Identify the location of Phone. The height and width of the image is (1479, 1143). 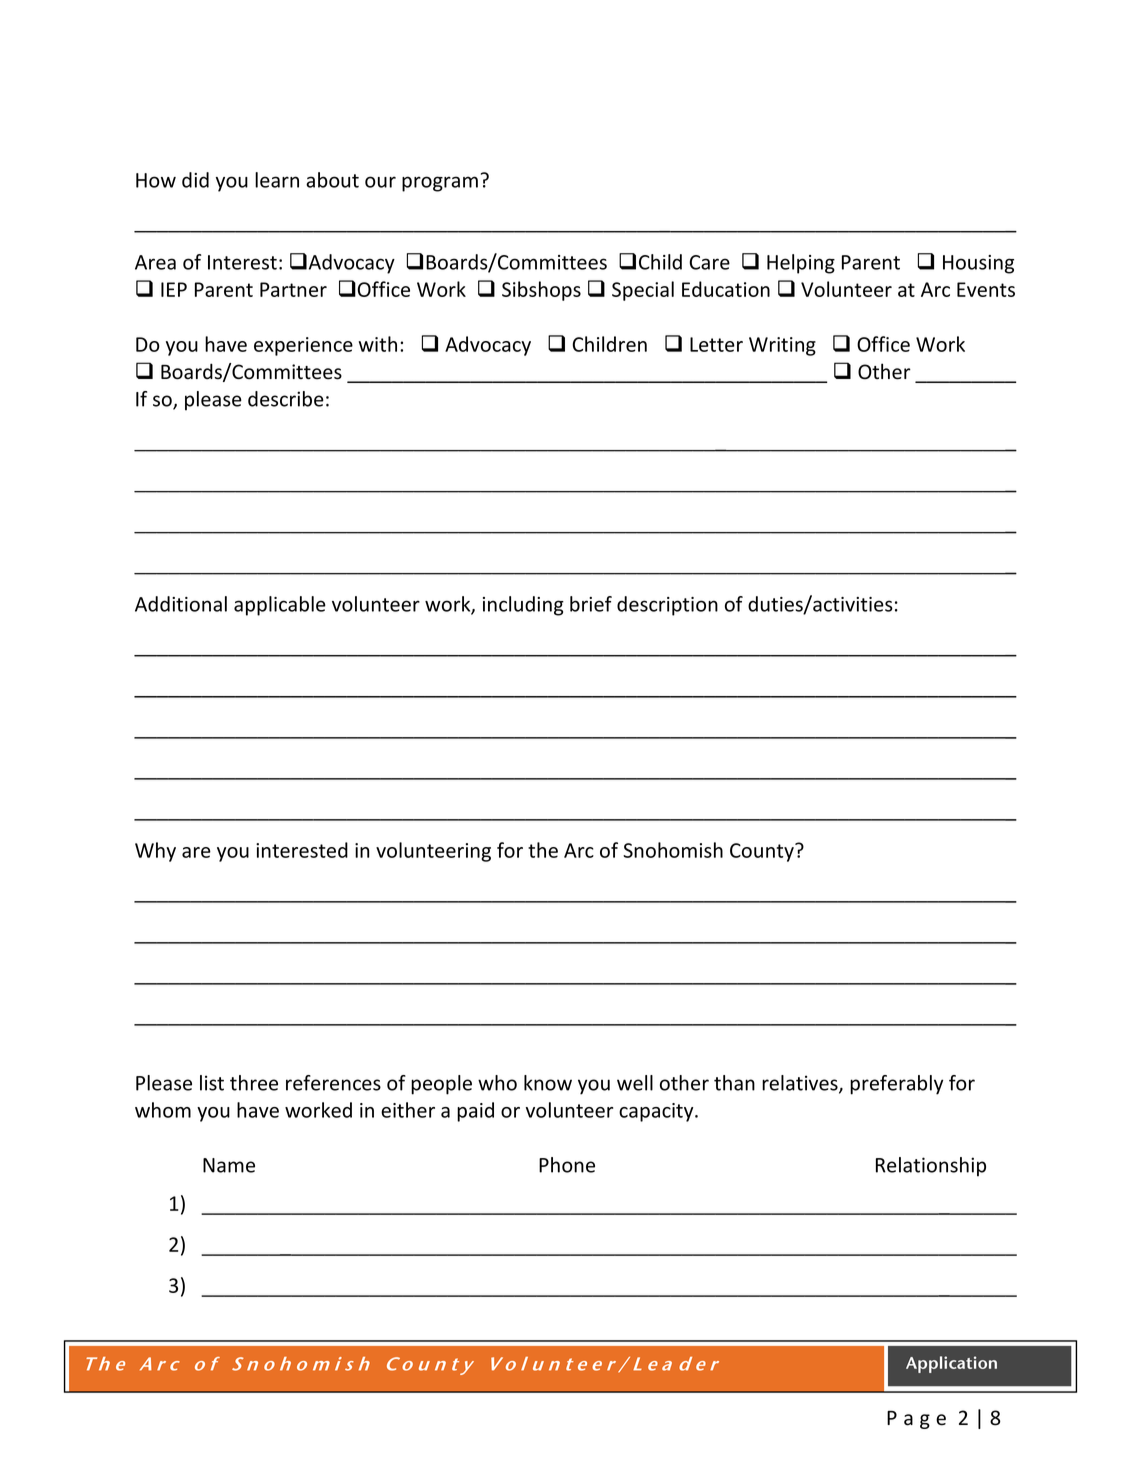
(567, 1165).
